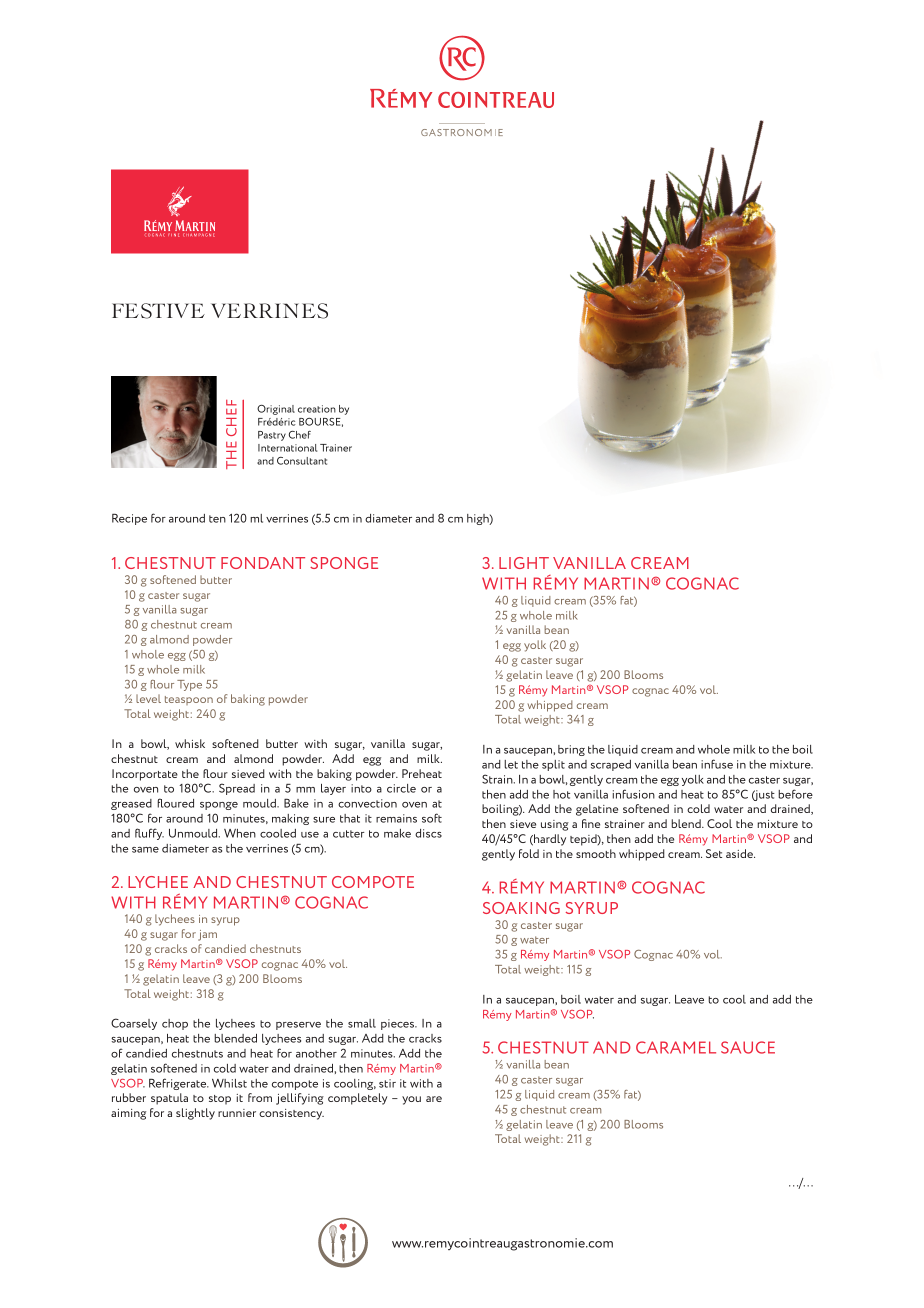 This image has width=924, height=1308. What do you see at coordinates (263, 563) in the image?
I see `FONDANT` at bounding box center [263, 563].
